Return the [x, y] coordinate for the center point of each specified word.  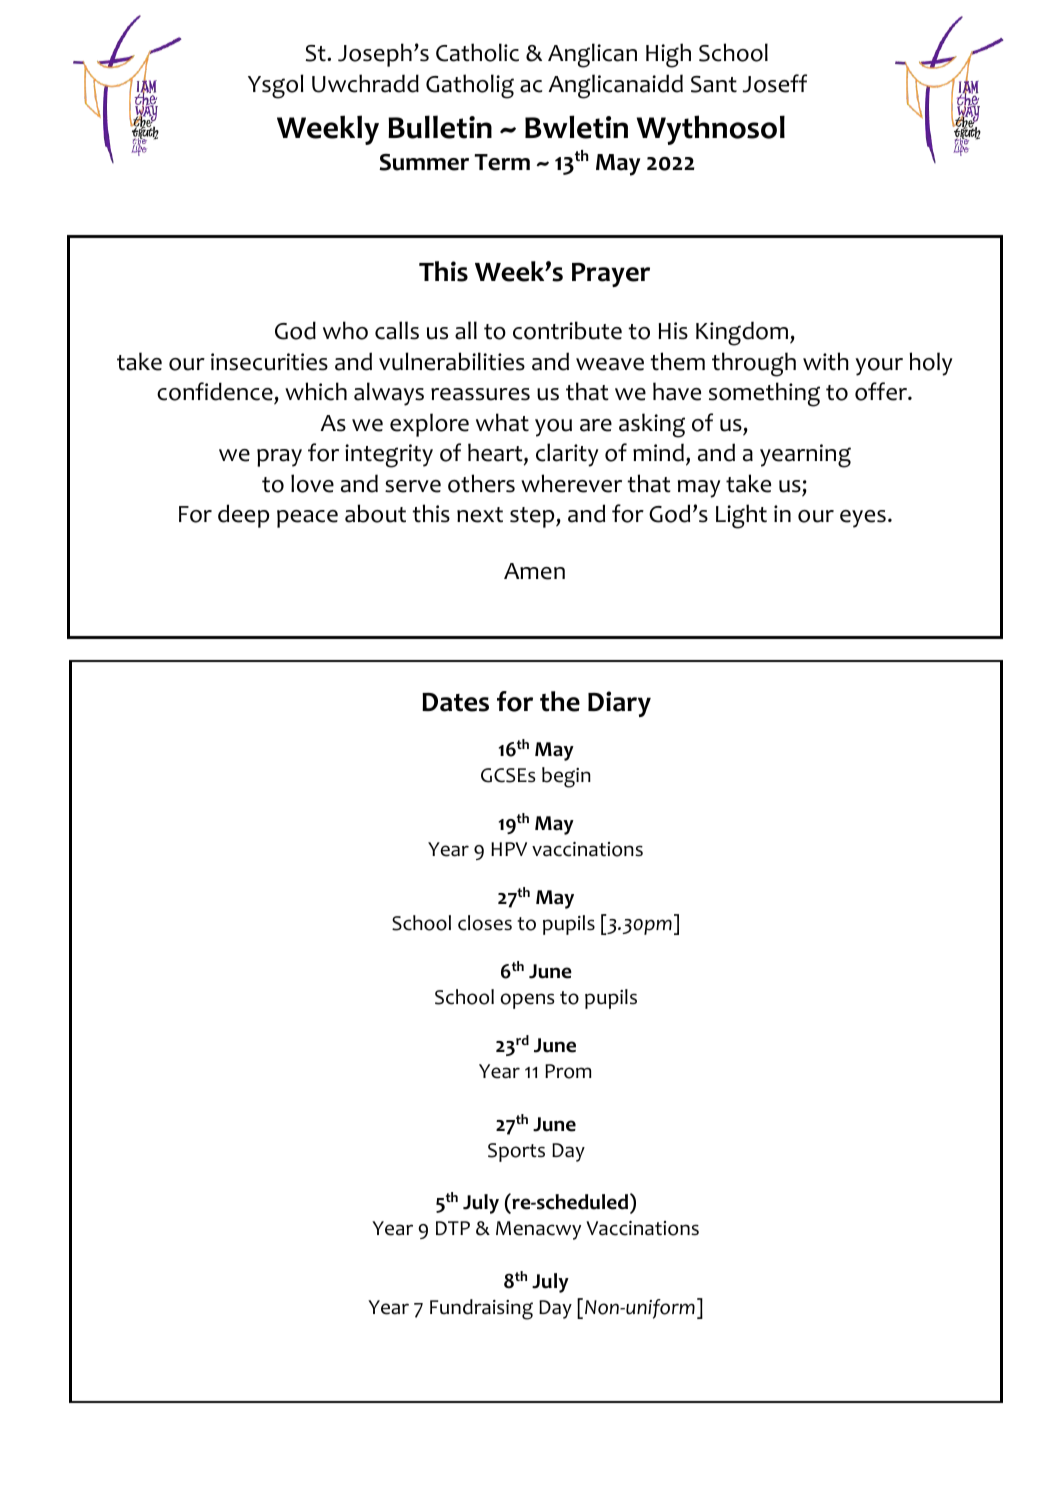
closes [485, 923]
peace [307, 519]
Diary [619, 704]
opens [527, 1001]
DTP [453, 1228]
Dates [455, 702]
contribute [567, 330]
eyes [863, 519]
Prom [568, 1071]
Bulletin [440, 127]
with [826, 361]
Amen [534, 571]
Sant [714, 84]
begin [566, 777]
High [668, 55]
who [345, 330]
